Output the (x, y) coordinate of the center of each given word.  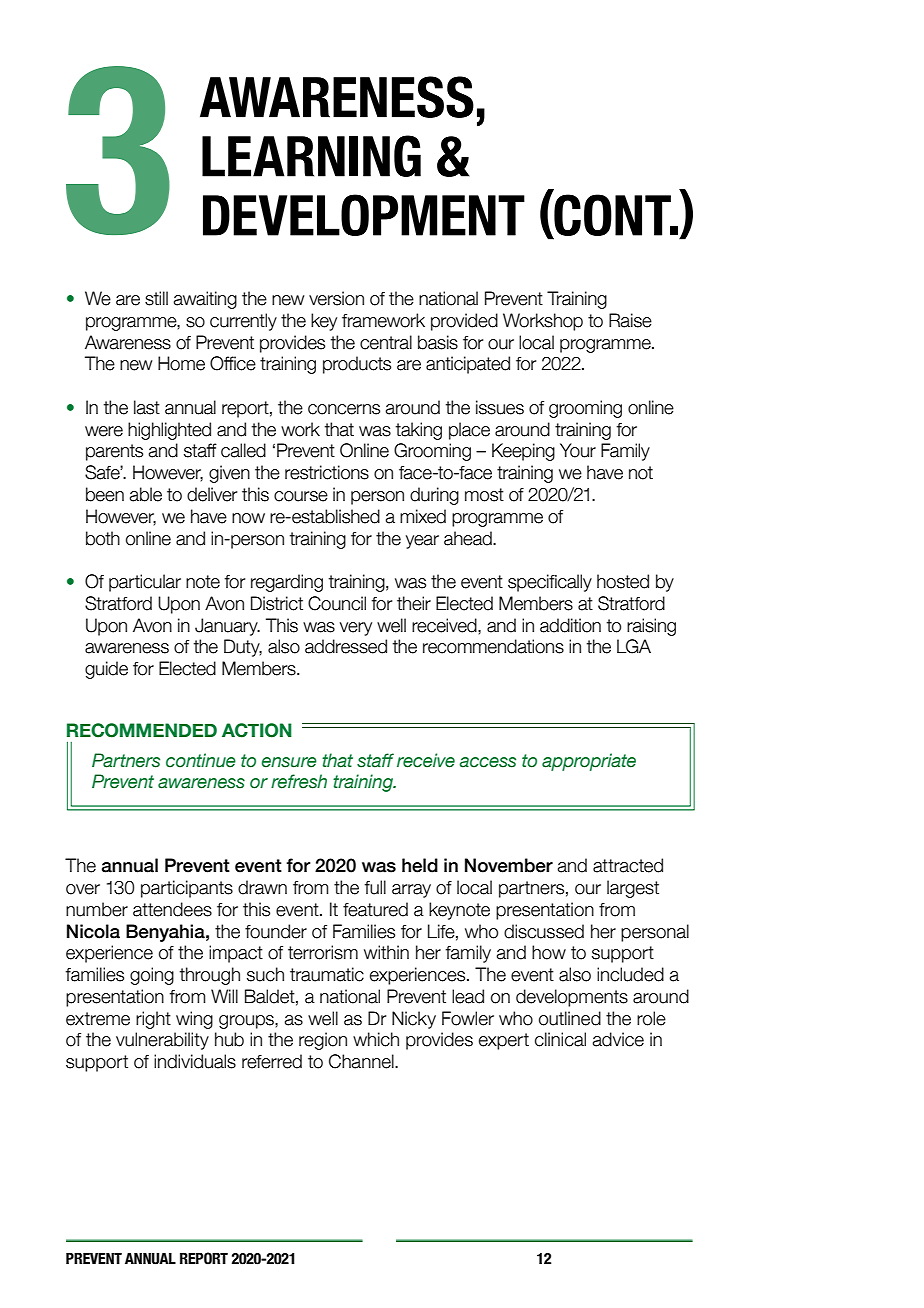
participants (187, 889)
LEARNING (311, 156)
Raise (630, 320)
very (356, 629)
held (420, 865)
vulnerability (162, 1041)
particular (145, 583)
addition (570, 625)
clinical (560, 1039)
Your (578, 450)
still (156, 298)
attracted (628, 865)
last (147, 407)
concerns (344, 409)
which (376, 1039)
